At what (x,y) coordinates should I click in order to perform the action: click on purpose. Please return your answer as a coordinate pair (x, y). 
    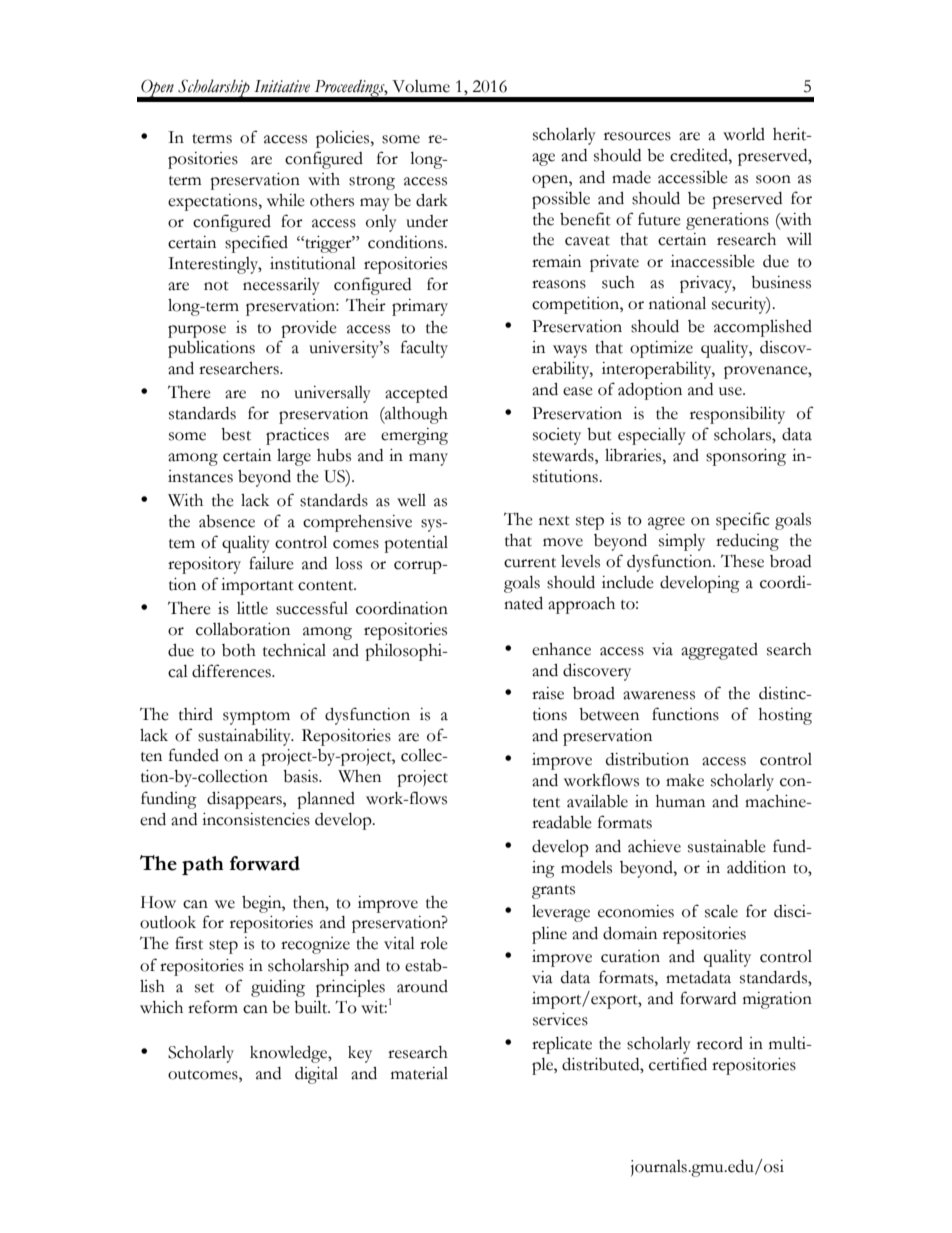
    Looking at the image, I should click on (197, 331).
